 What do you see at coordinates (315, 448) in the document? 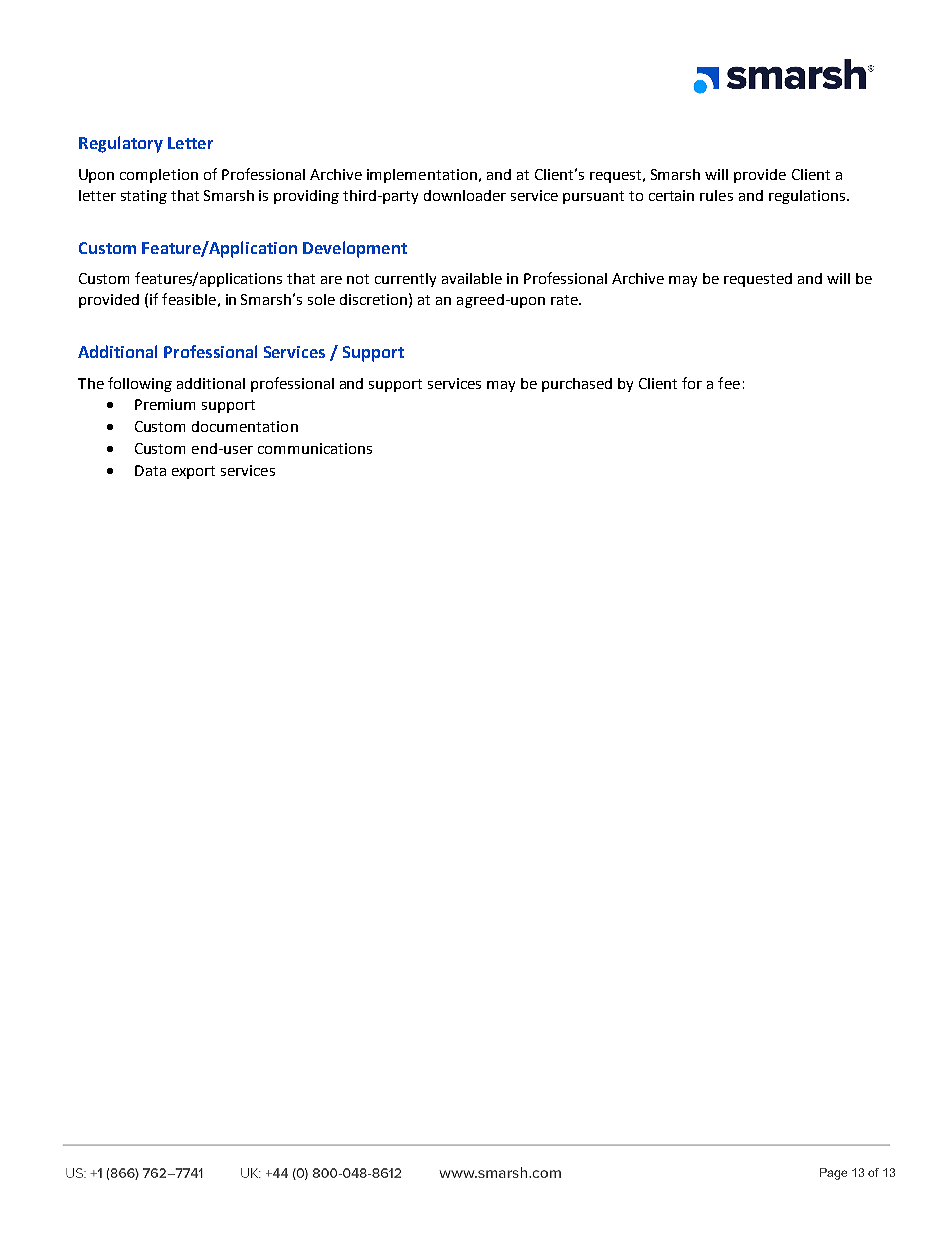
I see `communications` at bounding box center [315, 448].
